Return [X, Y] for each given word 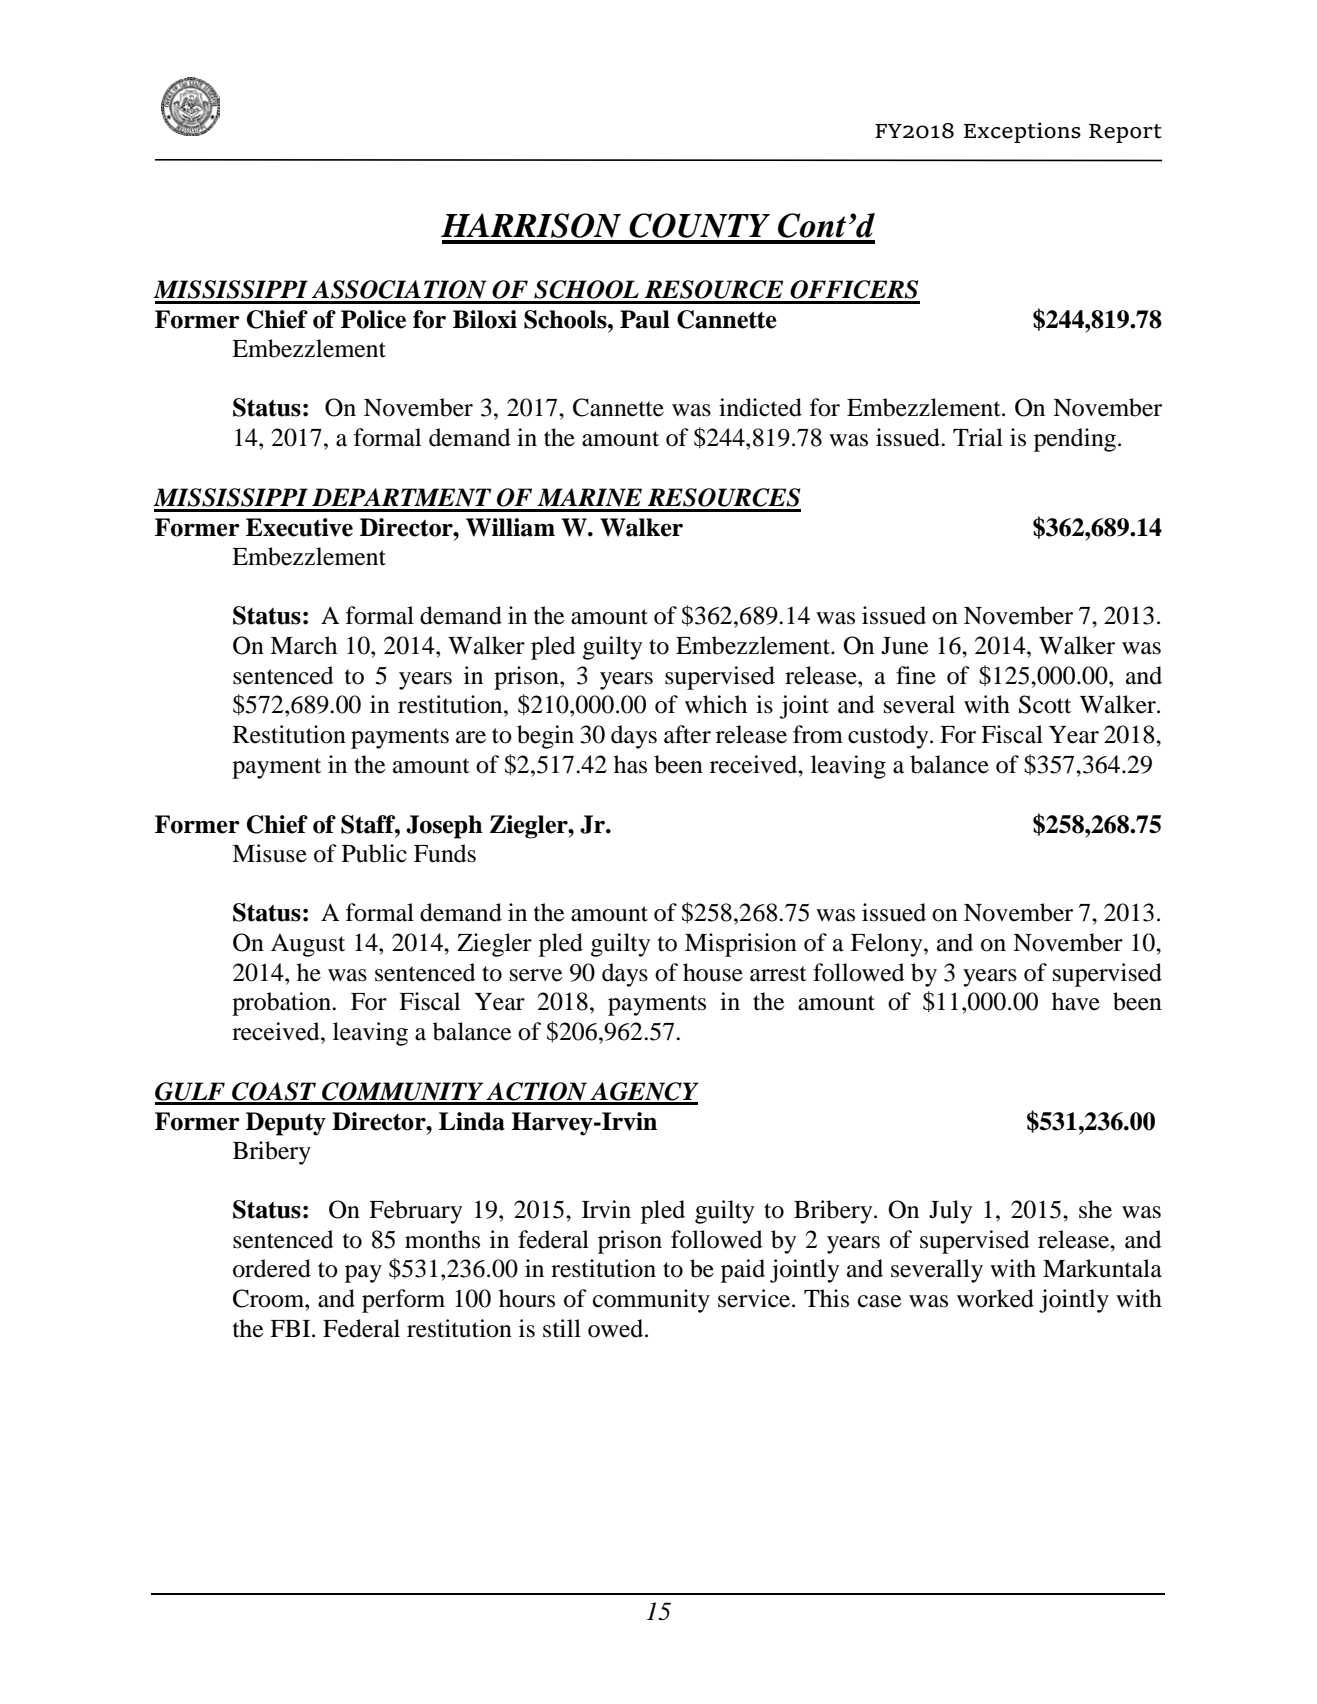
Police [373, 319]
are [471, 737]
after [687, 734]
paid [743, 1271]
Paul [645, 319]
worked [995, 1298]
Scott [1045, 704]
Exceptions [1022, 132]
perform [403, 1301]
